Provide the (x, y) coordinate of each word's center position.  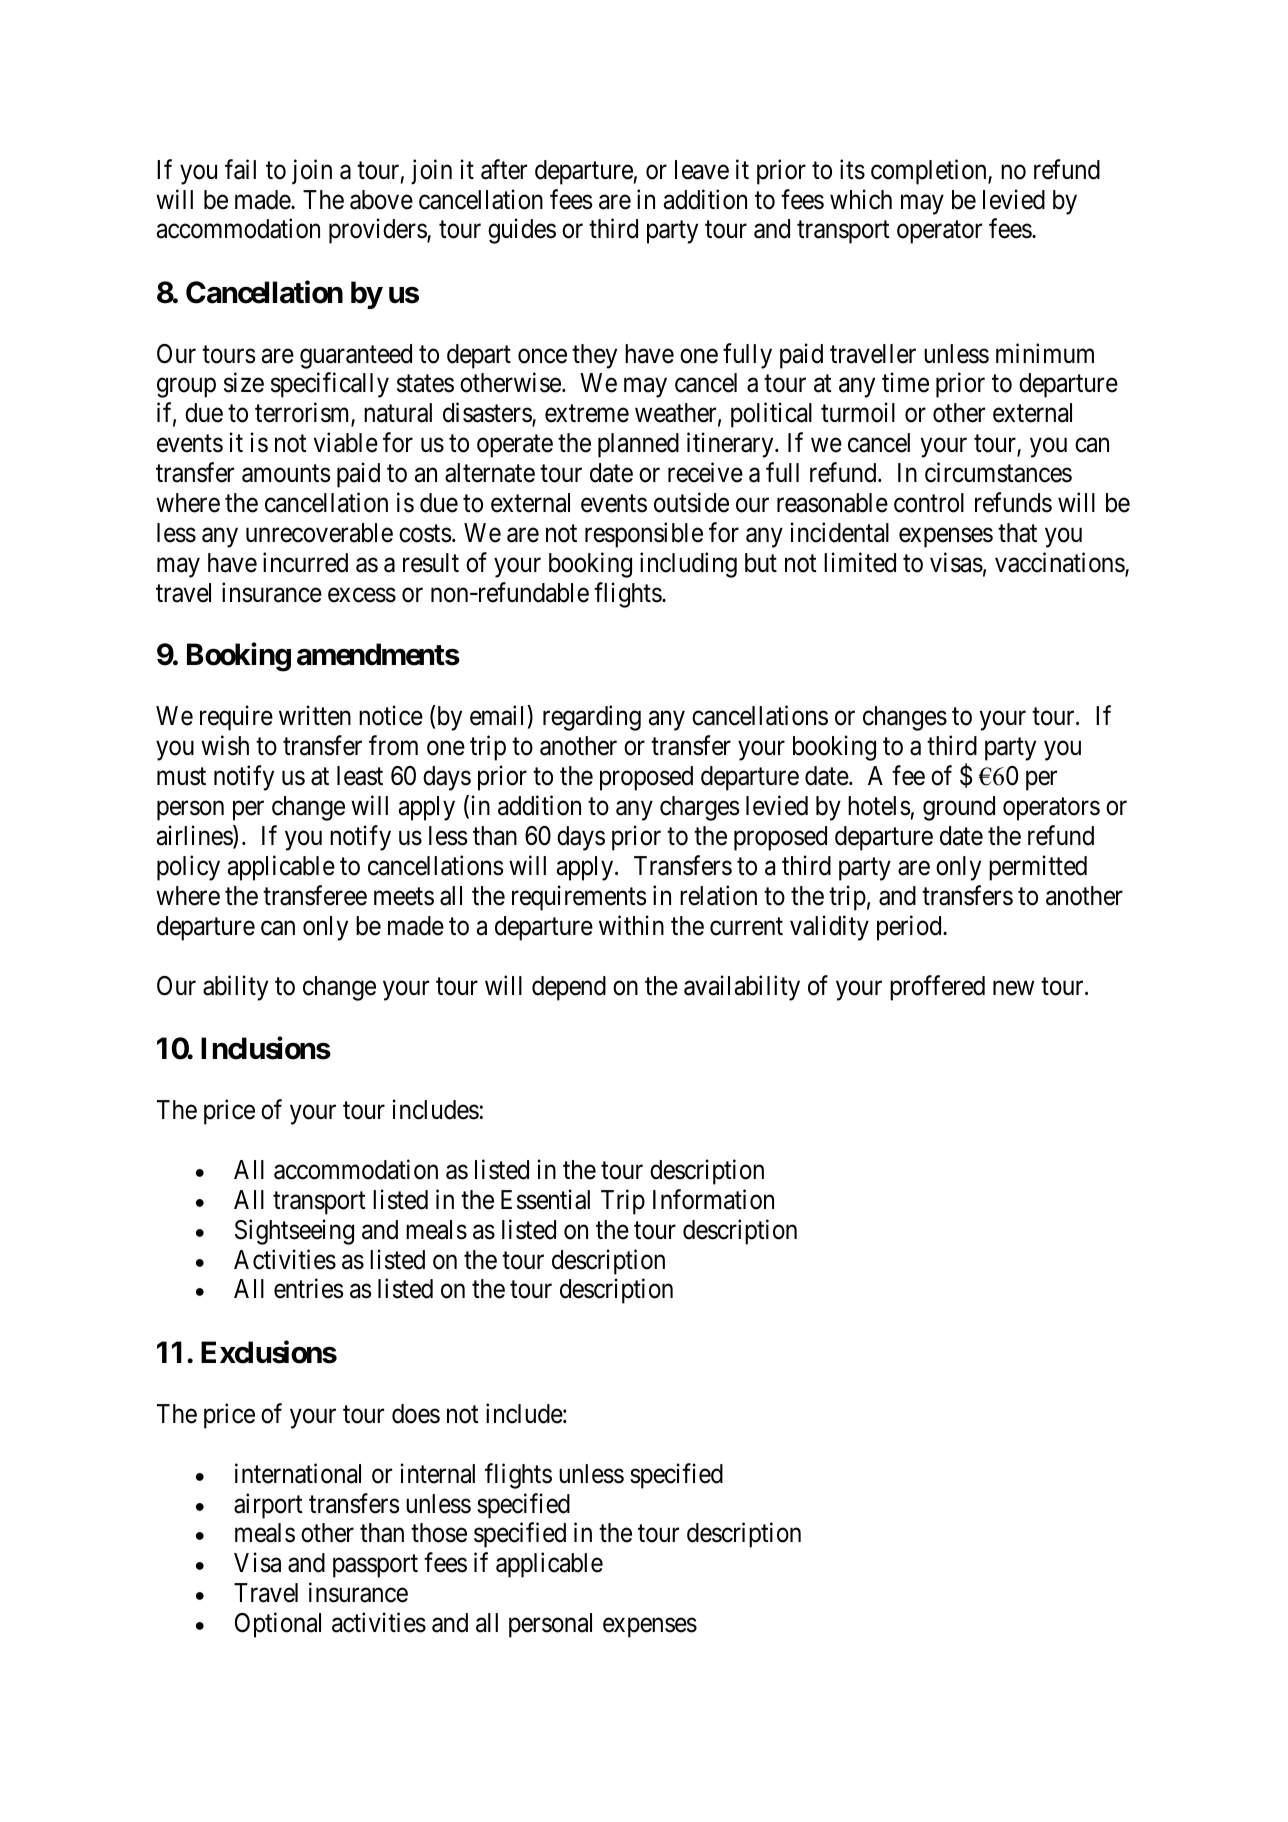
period (910, 928)
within (631, 925)
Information (713, 1199)
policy (188, 868)
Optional (278, 1625)
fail (240, 169)
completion (930, 172)
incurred (305, 562)
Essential (545, 1199)
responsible (644, 535)
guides (522, 231)
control (929, 503)
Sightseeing (294, 1232)
